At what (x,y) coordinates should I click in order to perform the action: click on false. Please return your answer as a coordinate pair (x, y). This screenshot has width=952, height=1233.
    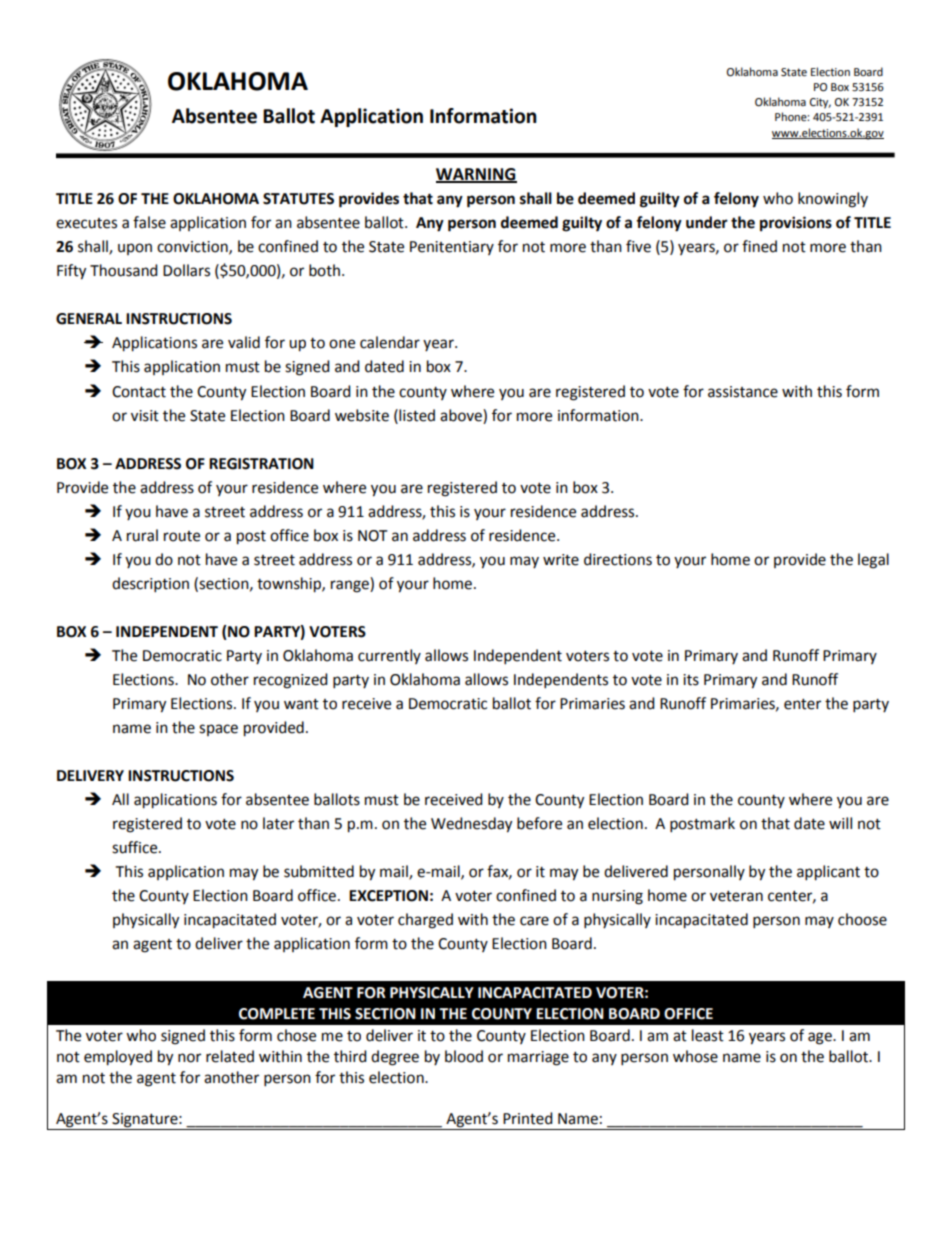
    Looking at the image, I should click on (149, 222).
